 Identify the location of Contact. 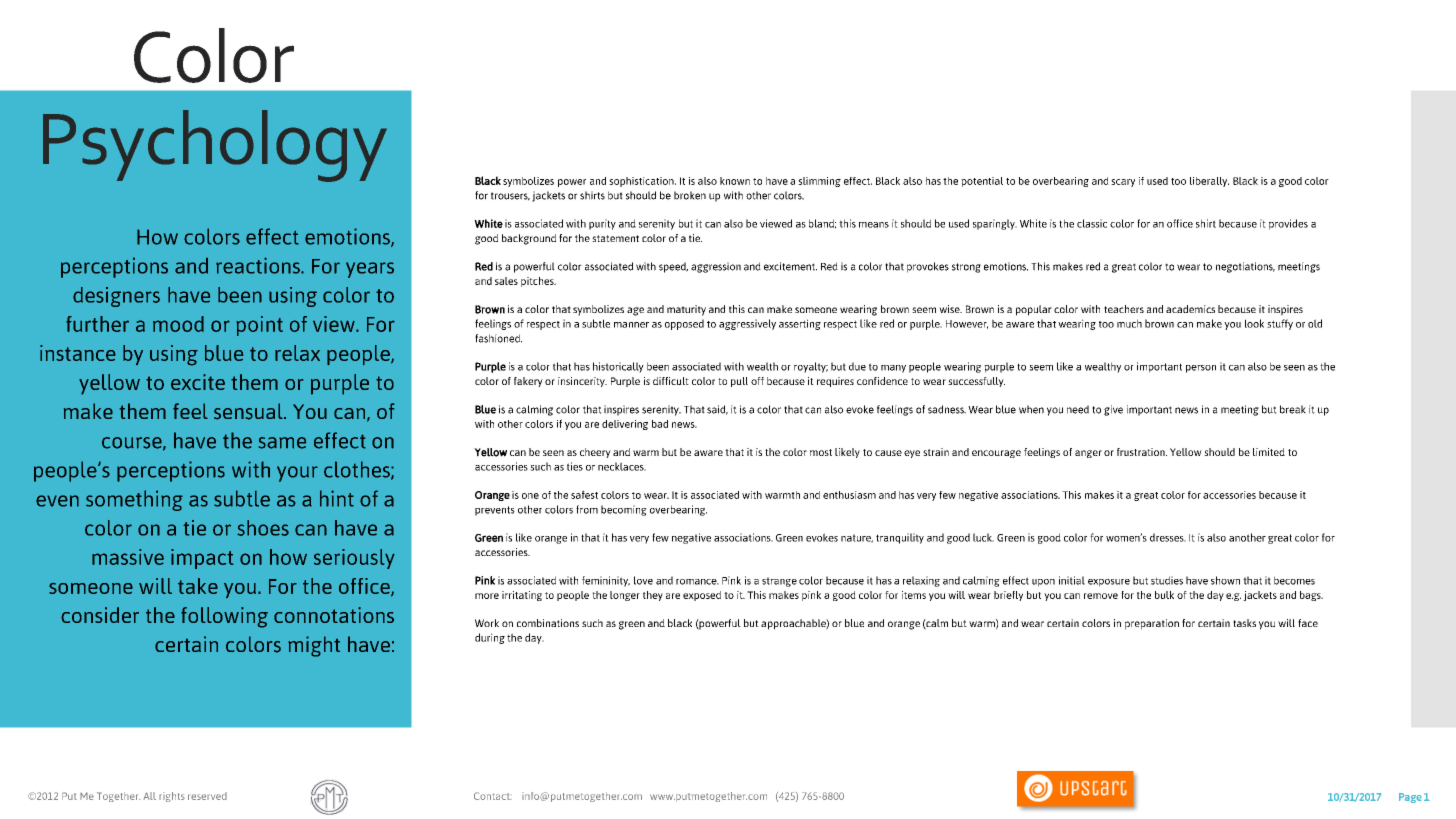
(493, 796).
